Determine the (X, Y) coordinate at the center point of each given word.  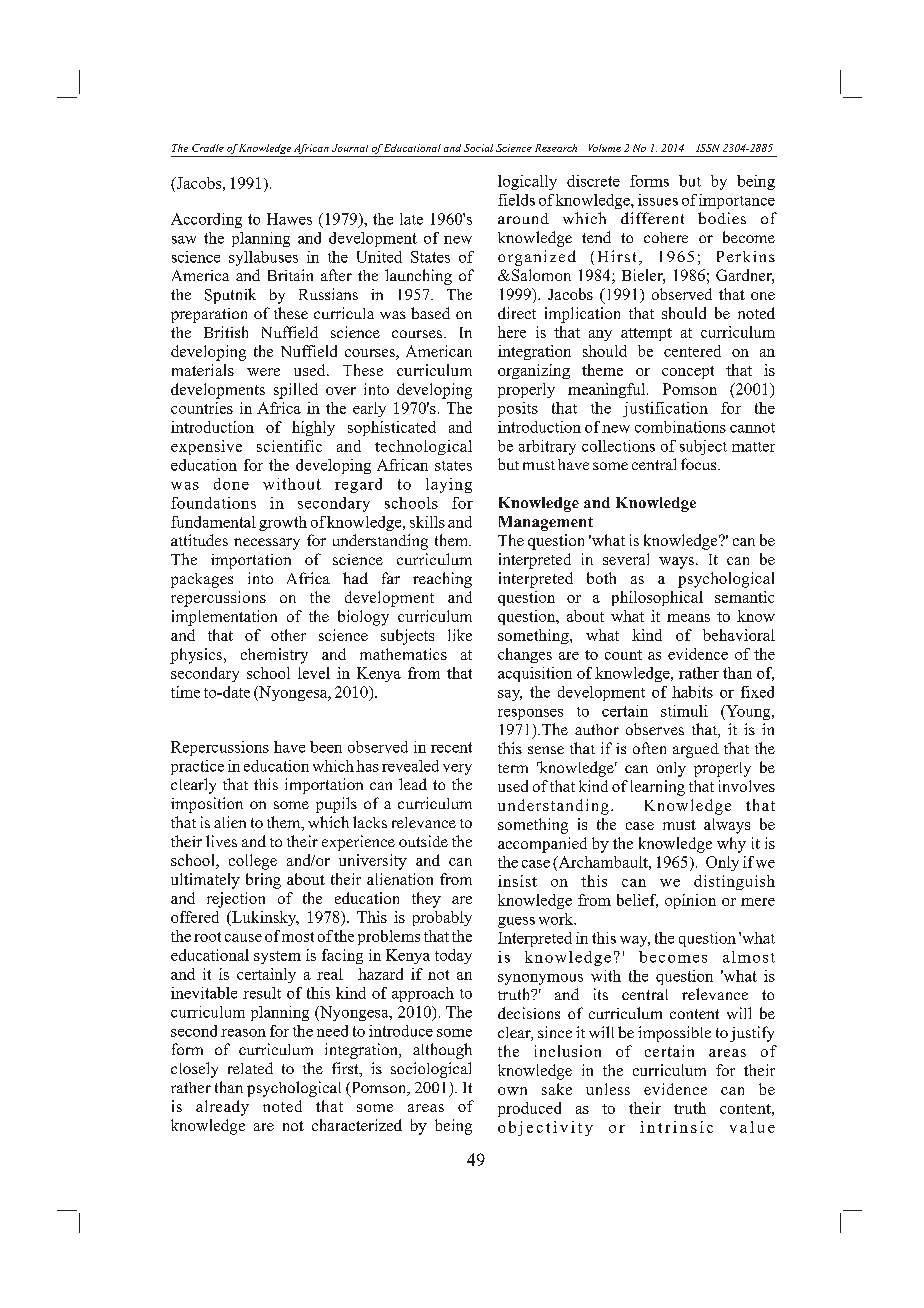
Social (478, 148)
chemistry (274, 656)
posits (518, 409)
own (512, 1091)
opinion (690, 901)
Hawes (289, 219)
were (263, 372)
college (253, 862)
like (460, 635)
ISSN (708, 148)
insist (517, 881)
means (688, 618)
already (222, 1108)
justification (665, 409)
